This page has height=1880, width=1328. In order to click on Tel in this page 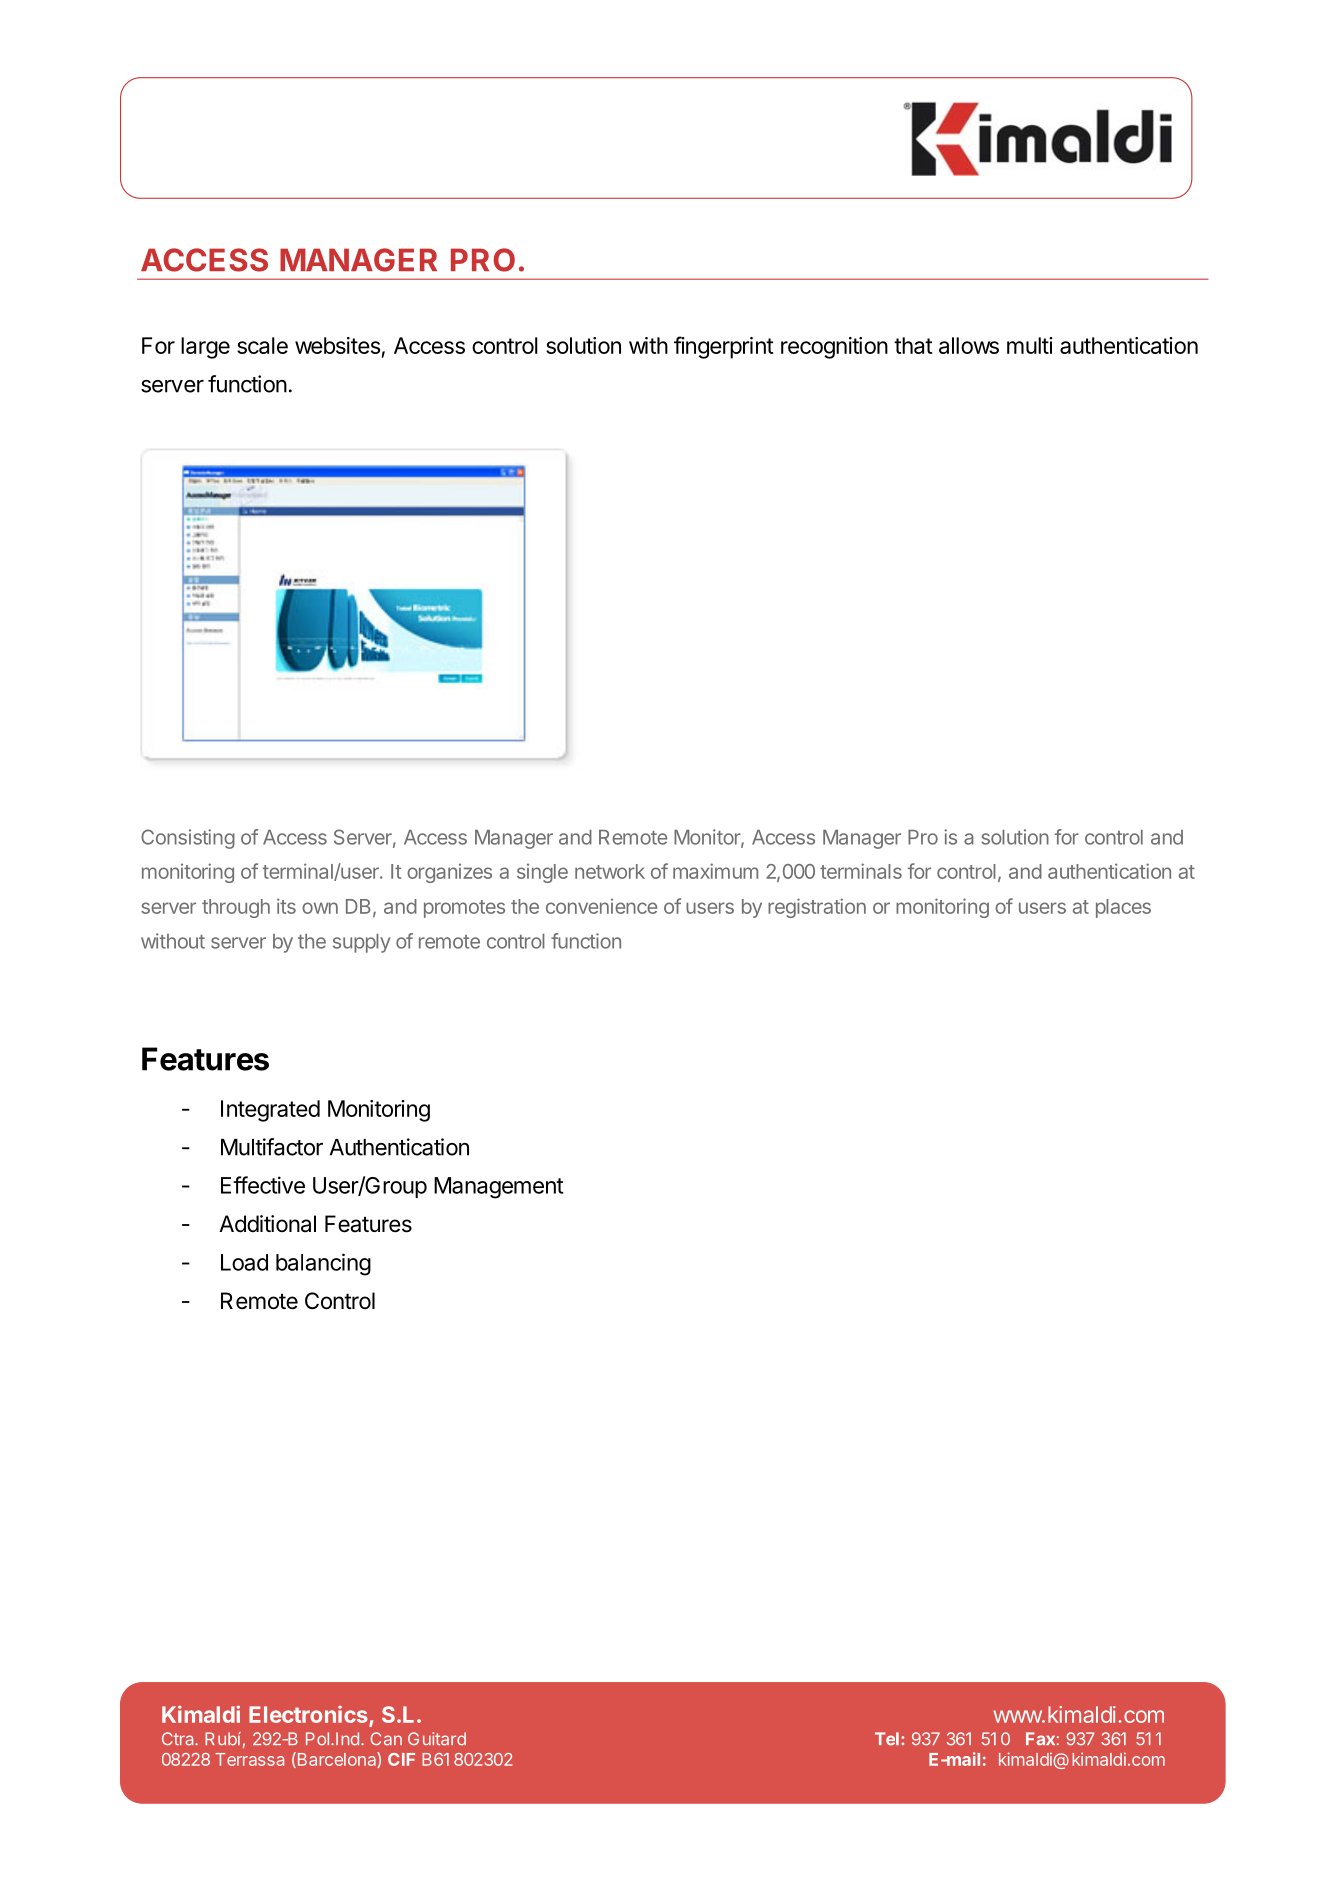, I will do `click(887, 1739)`.
